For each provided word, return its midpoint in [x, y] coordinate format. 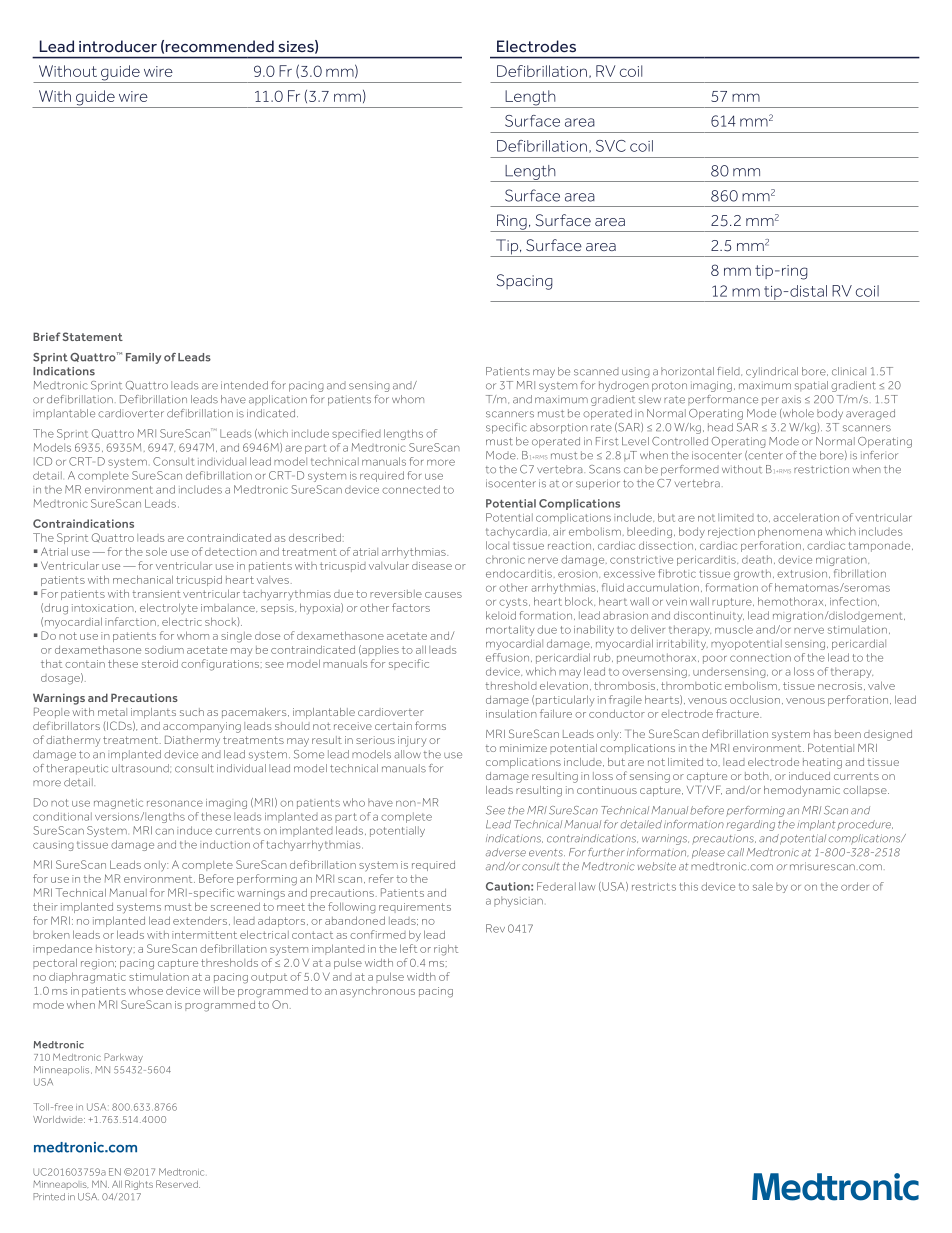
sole [156, 551]
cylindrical [772, 372]
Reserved [178, 1184]
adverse [506, 852]
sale [763, 886]
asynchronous [377, 992]
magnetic [118, 804]
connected [411, 489]
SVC [611, 146]
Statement [92, 336]
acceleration [806, 517]
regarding [750, 825]
